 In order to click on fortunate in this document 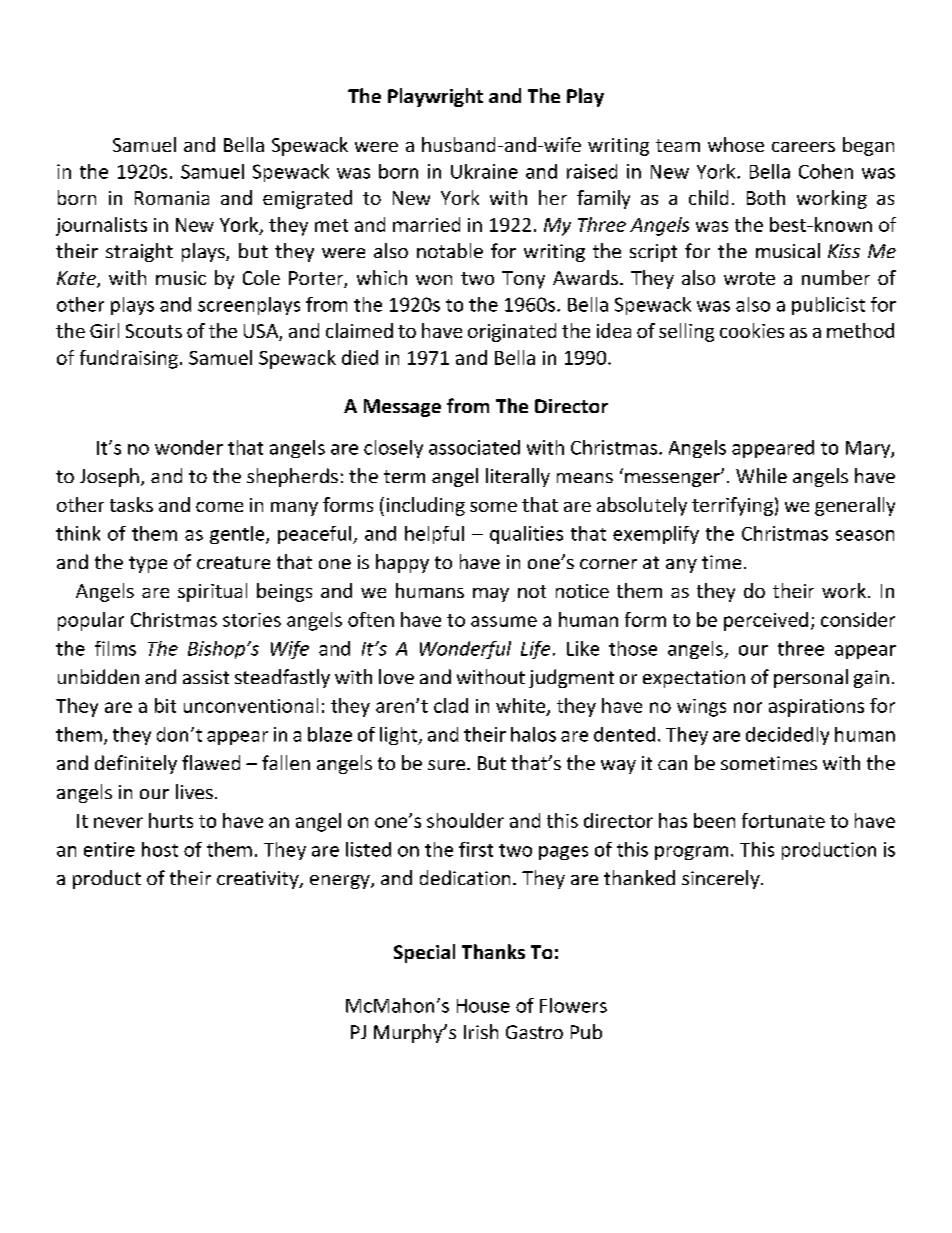, I will do `click(783, 820)`.
